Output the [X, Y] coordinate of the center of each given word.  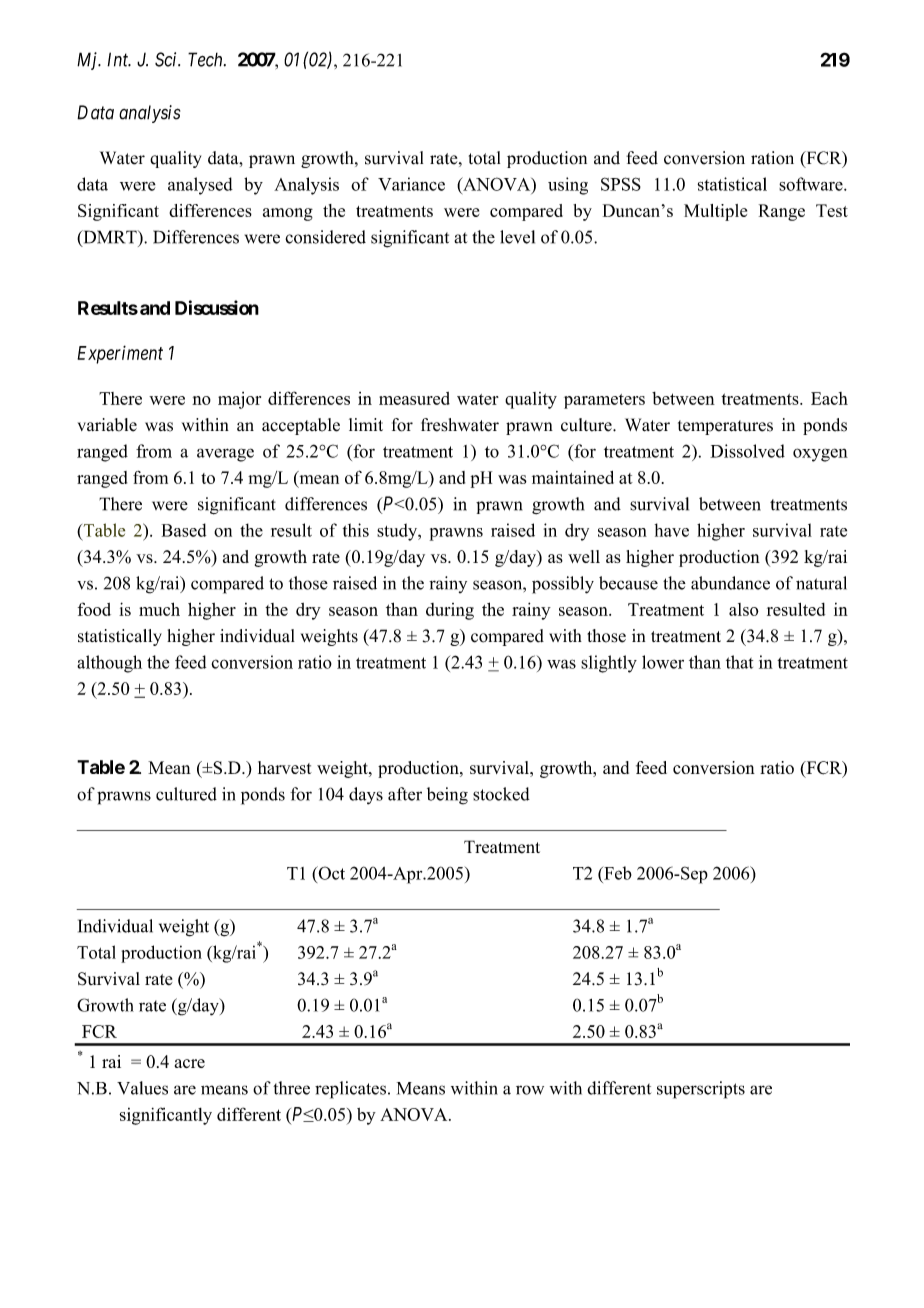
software [812, 184]
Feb [617, 873]
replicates [350, 1090]
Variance [411, 184]
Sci [167, 59]
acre [190, 1063]
